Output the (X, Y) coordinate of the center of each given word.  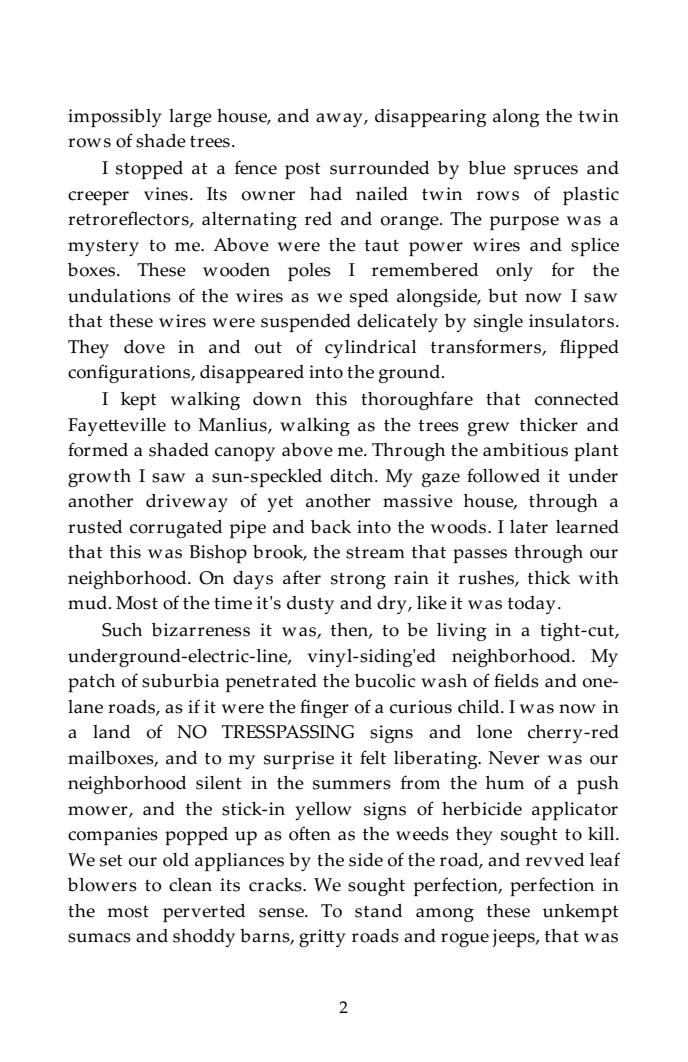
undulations (119, 296)
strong (358, 581)
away (340, 120)
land (111, 732)
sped (369, 298)
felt (373, 757)
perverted (204, 913)
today (532, 605)
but (503, 296)
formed (98, 449)
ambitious (525, 450)
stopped (149, 170)
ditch (353, 476)
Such (122, 630)
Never (514, 758)
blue (487, 168)
